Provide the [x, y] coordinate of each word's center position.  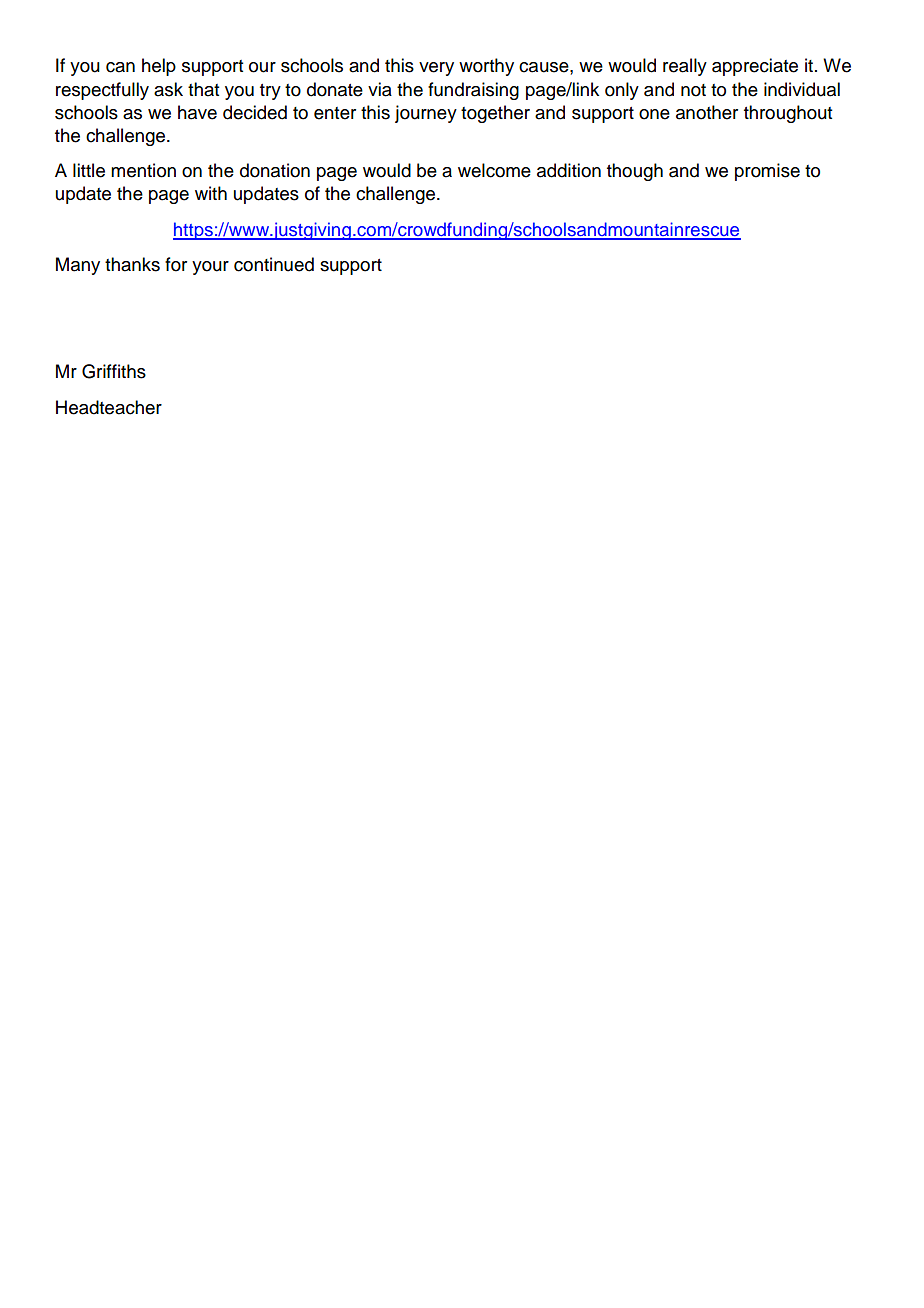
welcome [494, 170]
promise [767, 172]
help [159, 67]
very [436, 69]
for [176, 264]
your [210, 268]
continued [274, 264]
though [635, 172]
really [685, 67]
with [211, 193]
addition [569, 170]
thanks [132, 264]
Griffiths [114, 371]
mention [143, 170]
